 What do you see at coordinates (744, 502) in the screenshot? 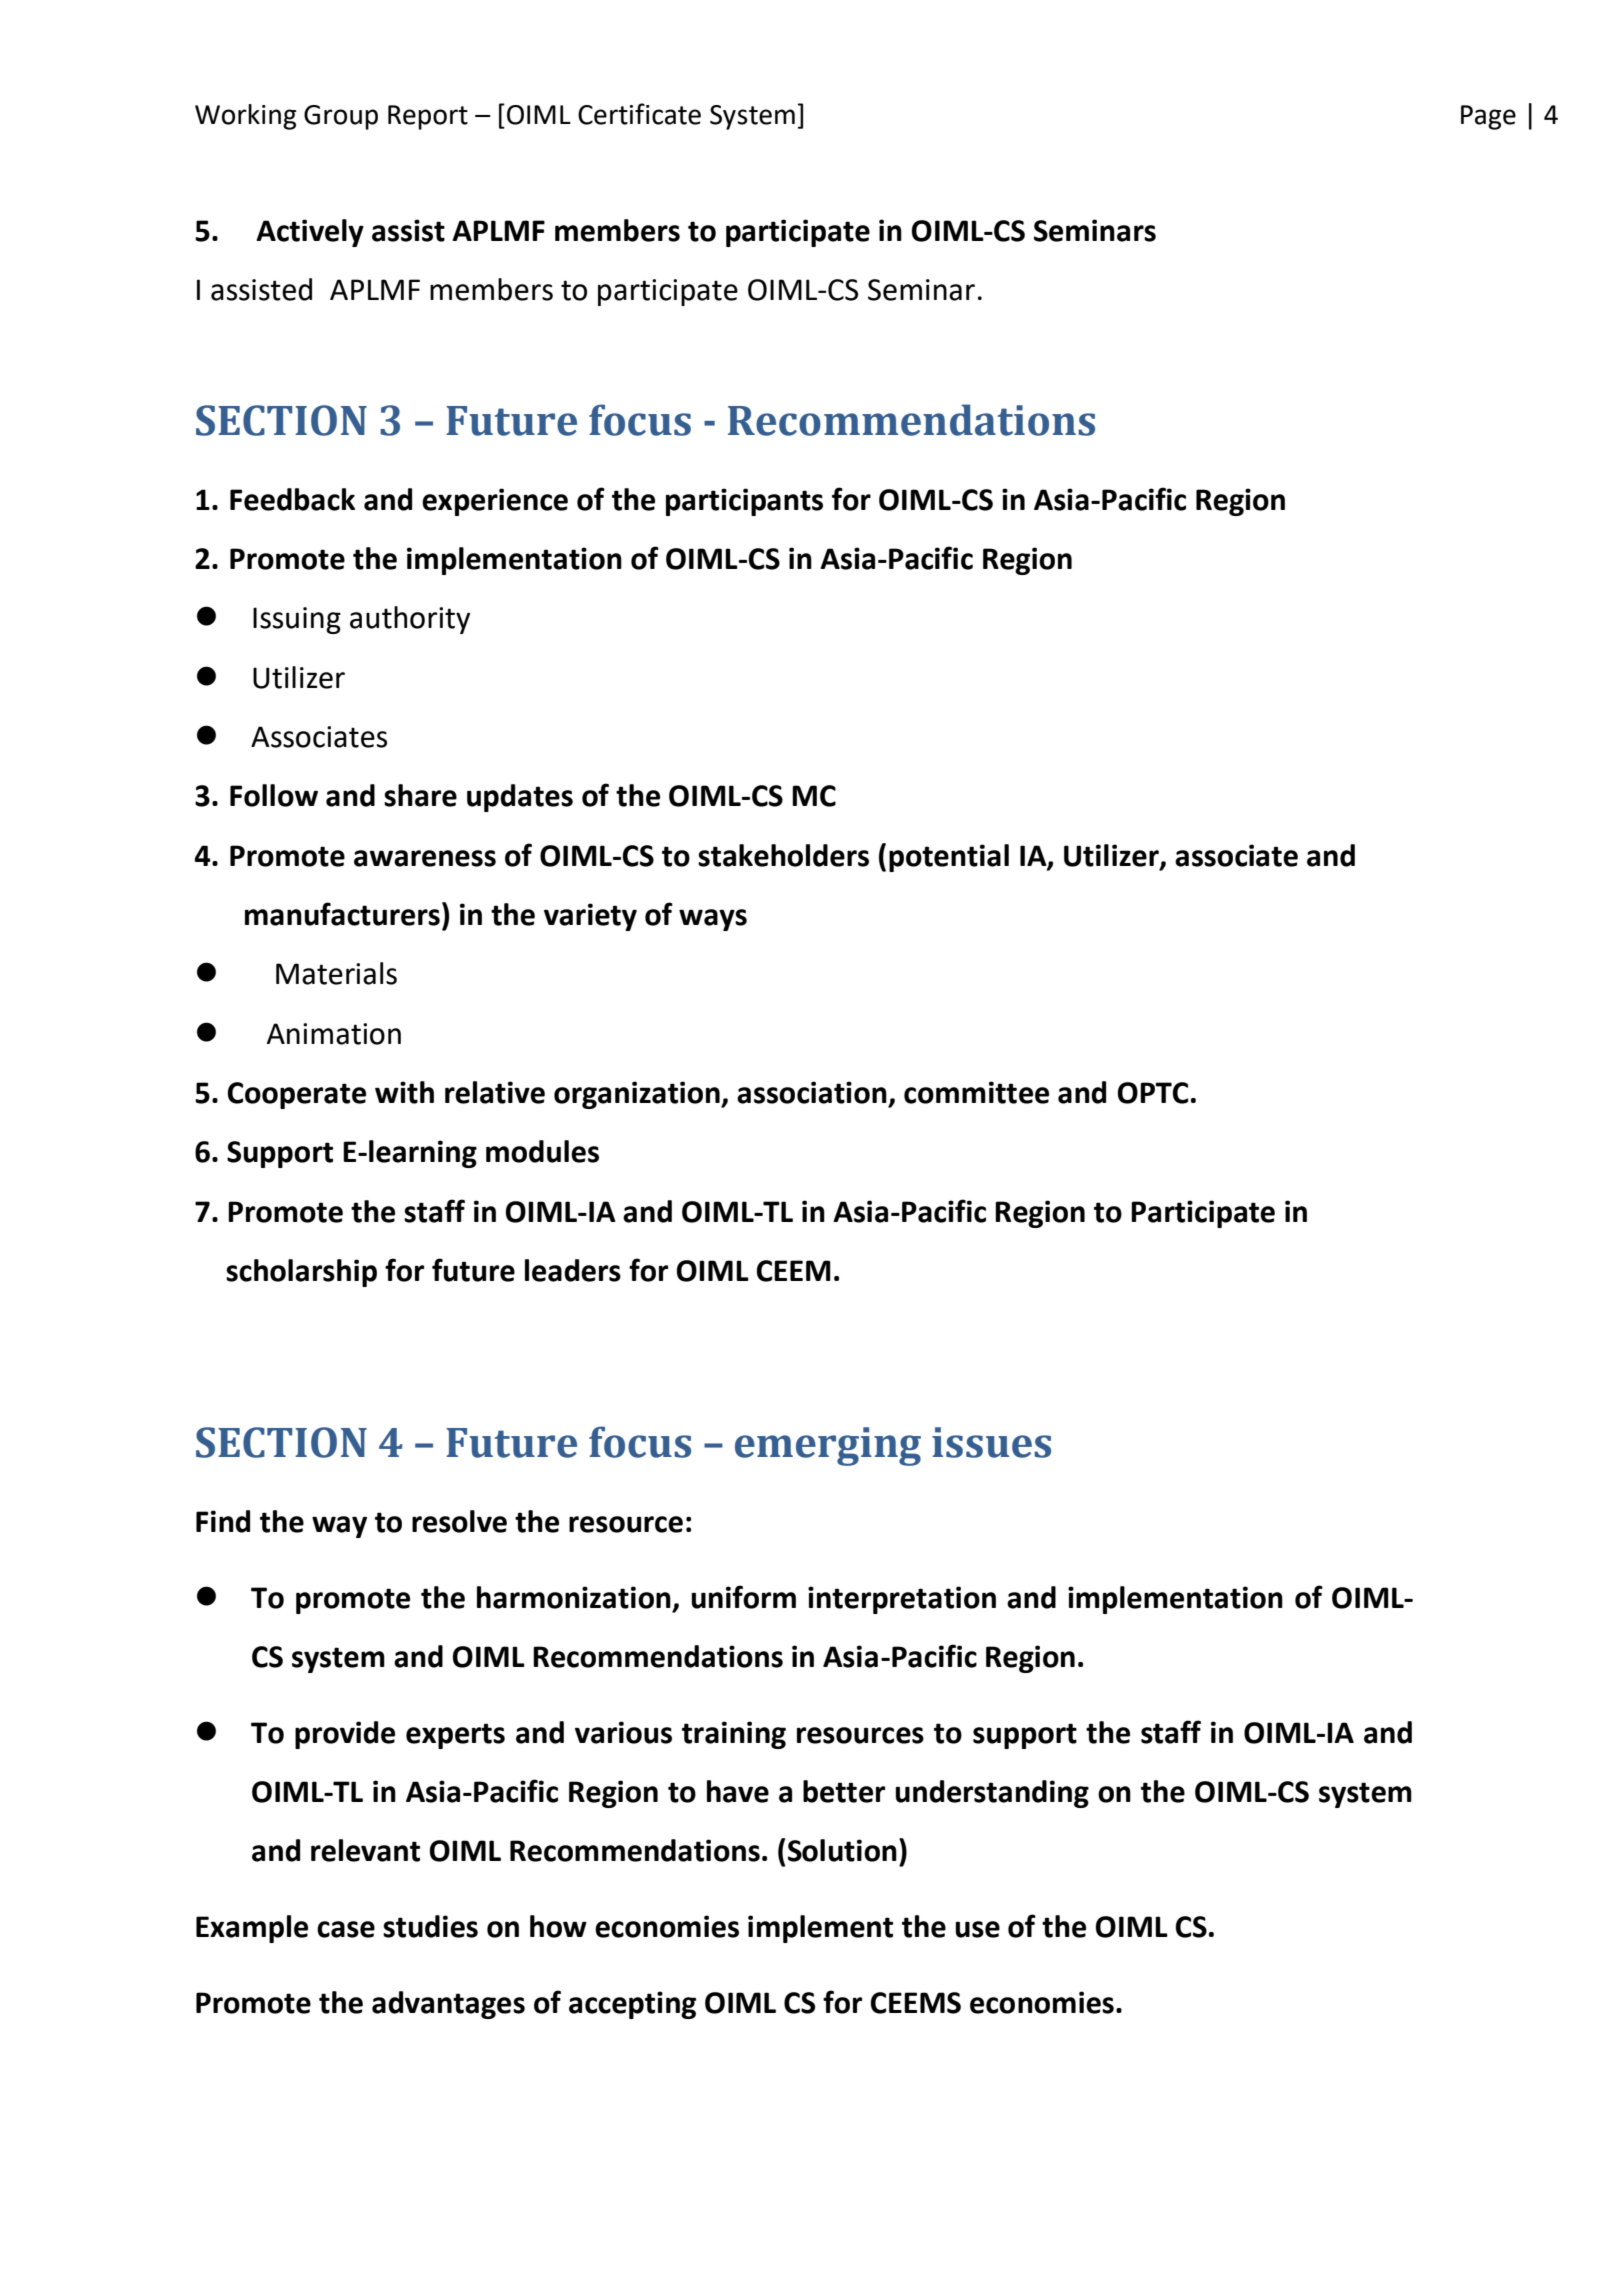
I see `participants` at bounding box center [744, 502].
